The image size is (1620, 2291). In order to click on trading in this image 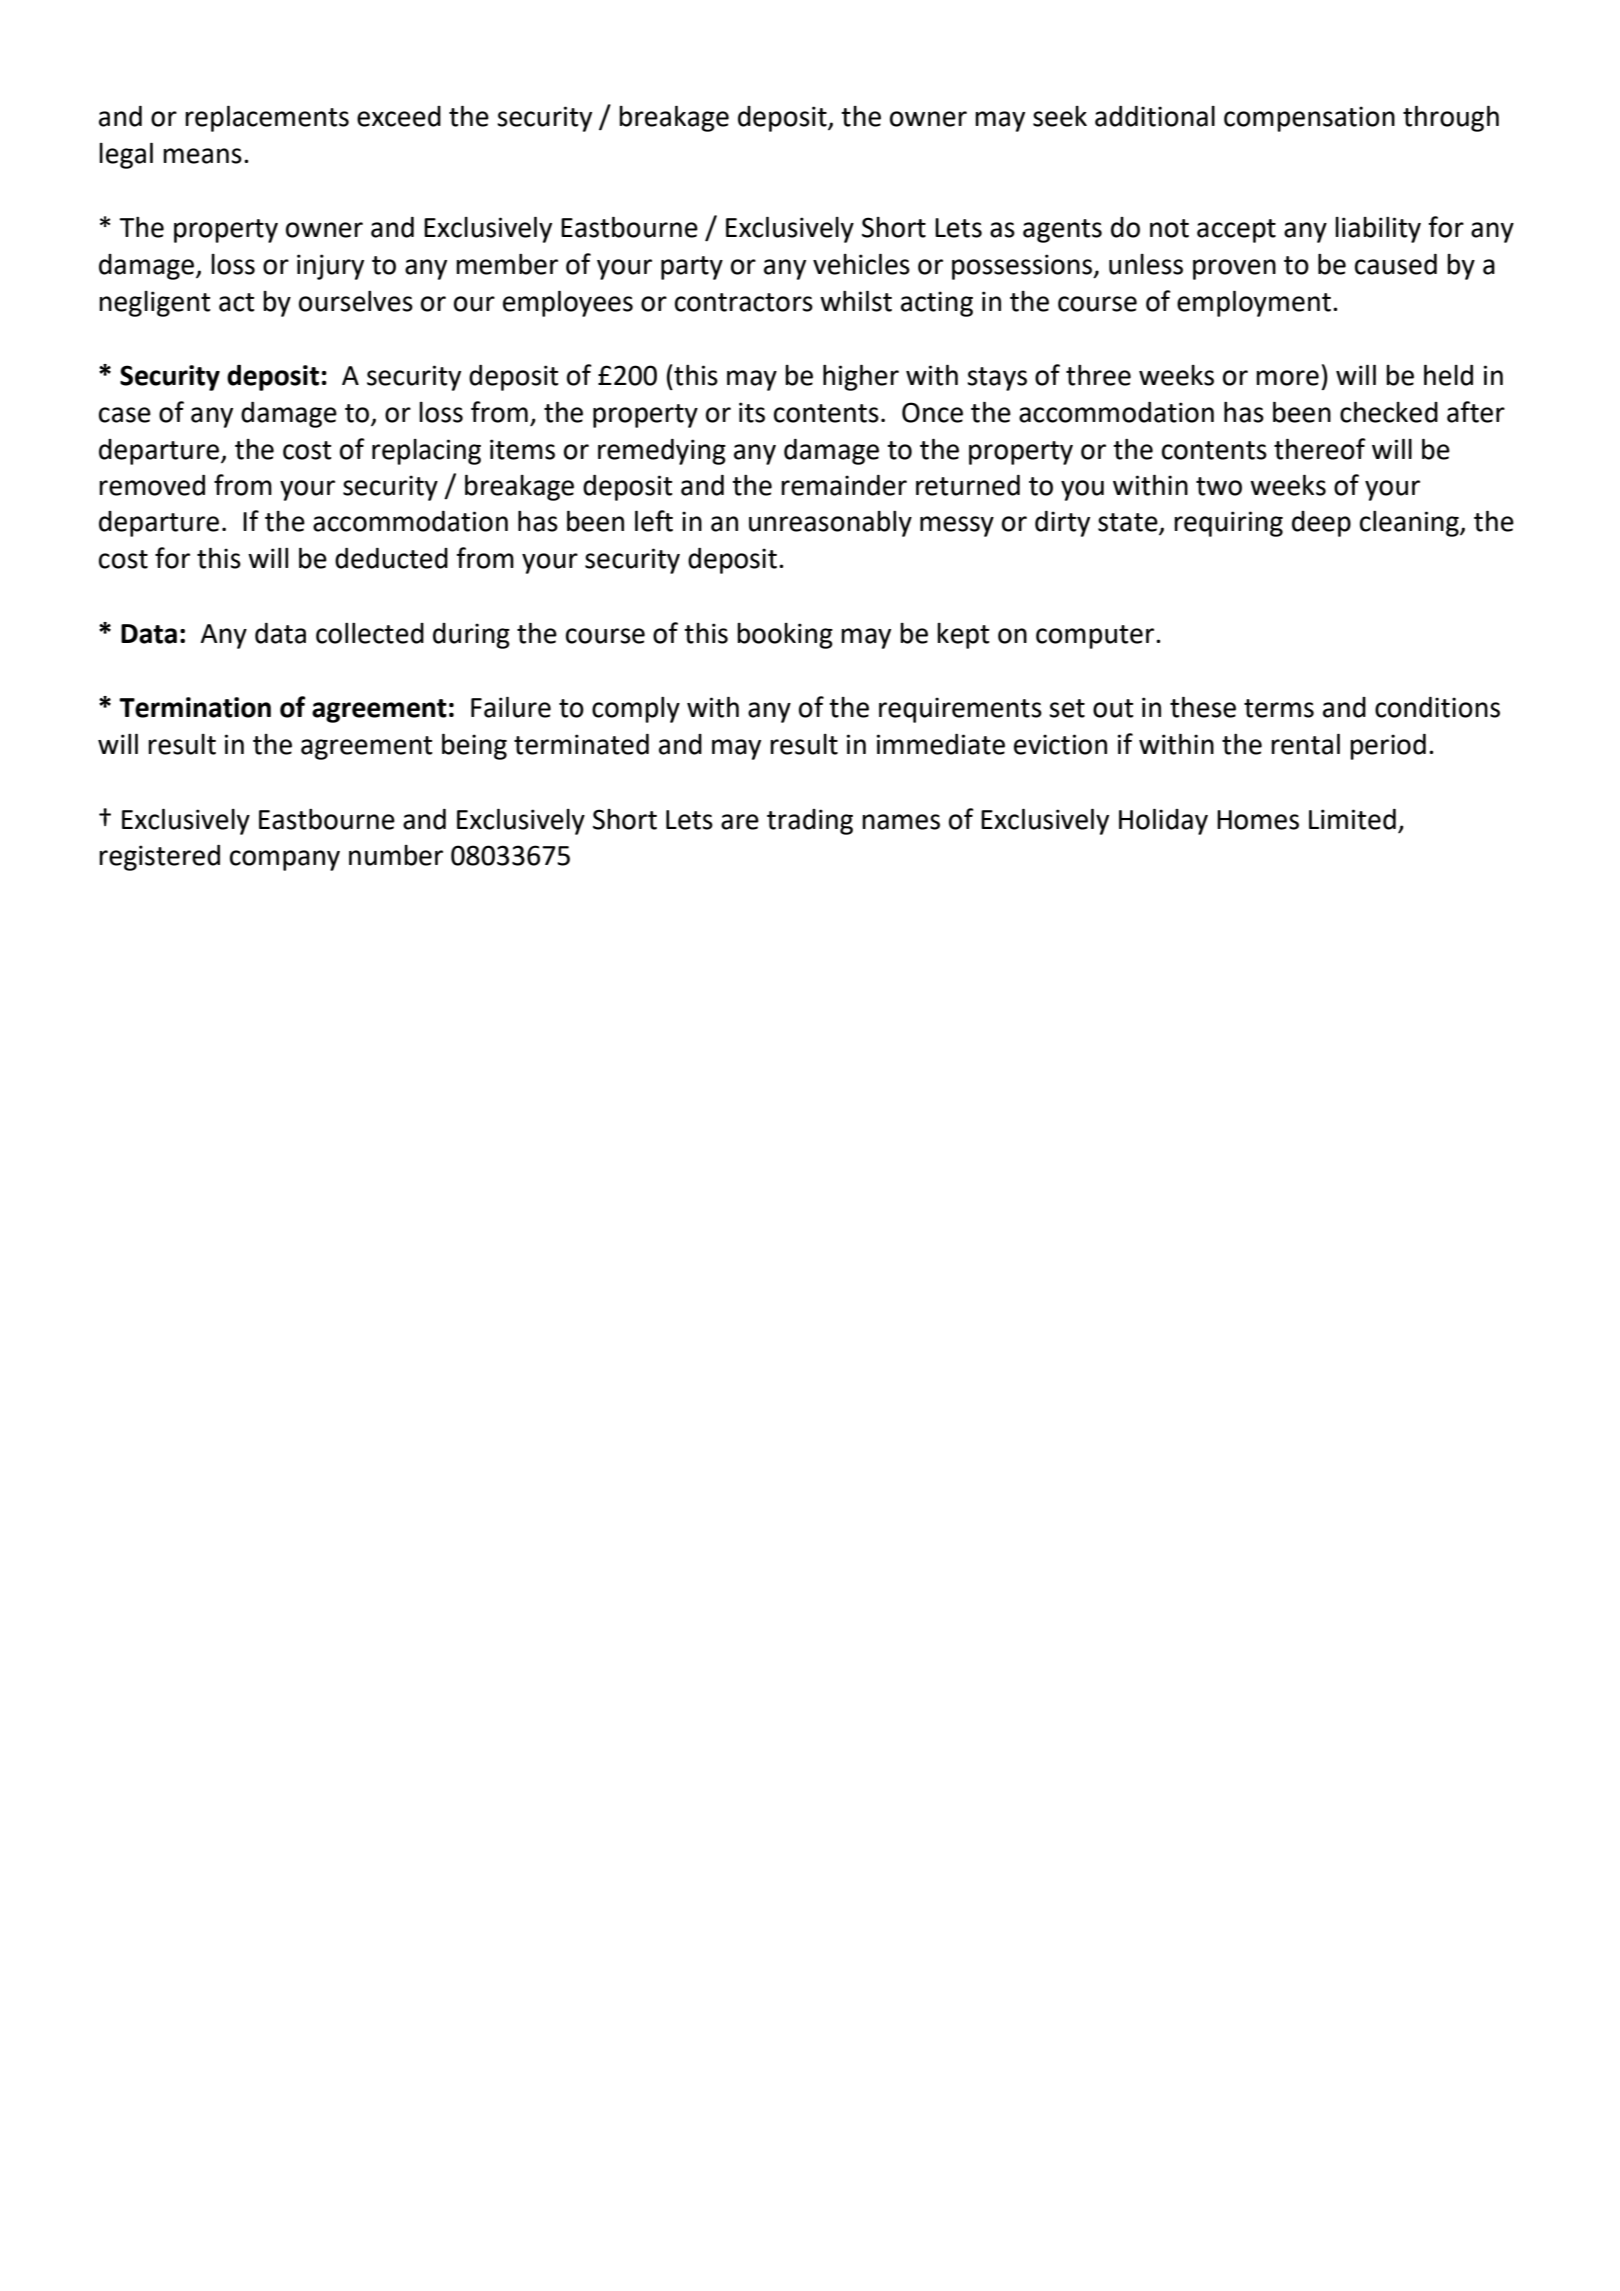, I will do `click(810, 822)`.
